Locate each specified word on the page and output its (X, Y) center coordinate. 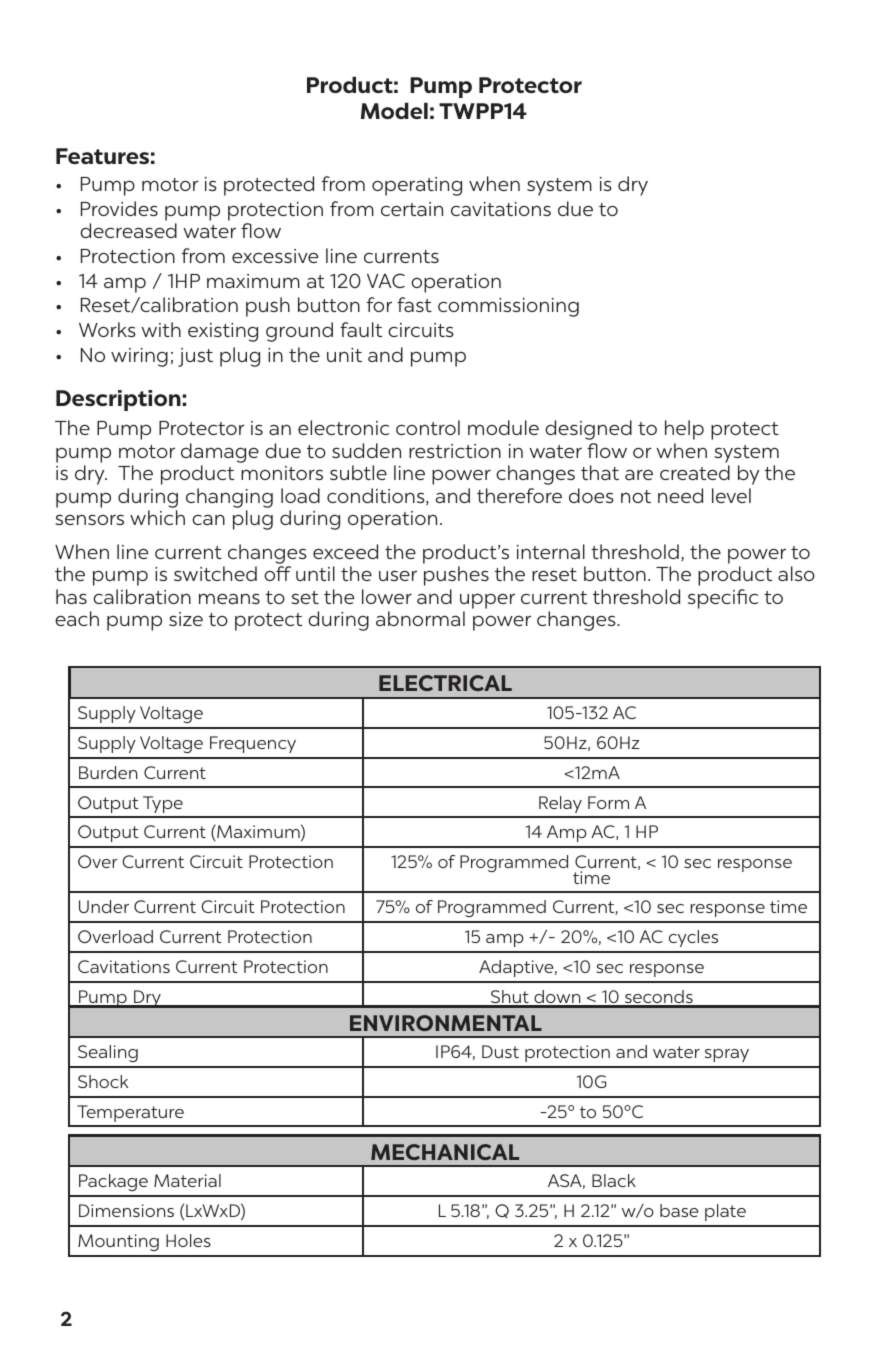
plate (725, 1212)
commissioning (508, 307)
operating (417, 186)
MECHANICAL (445, 1152)
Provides (119, 208)
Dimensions (126, 1210)
